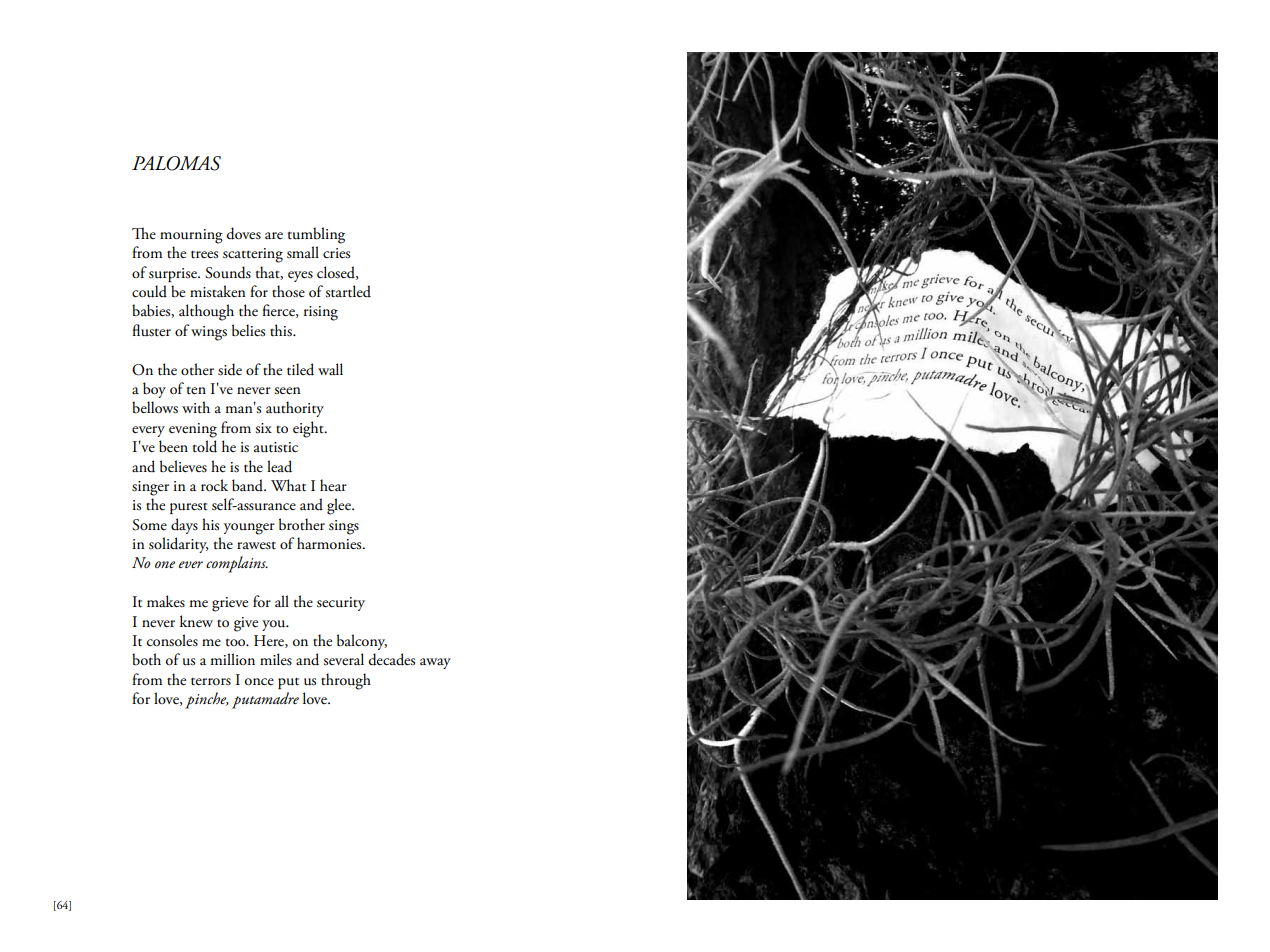 The width and height of the screenshot is (1270, 952). Describe the element at coordinates (209, 333) in the screenshot. I see `wings` at that location.
